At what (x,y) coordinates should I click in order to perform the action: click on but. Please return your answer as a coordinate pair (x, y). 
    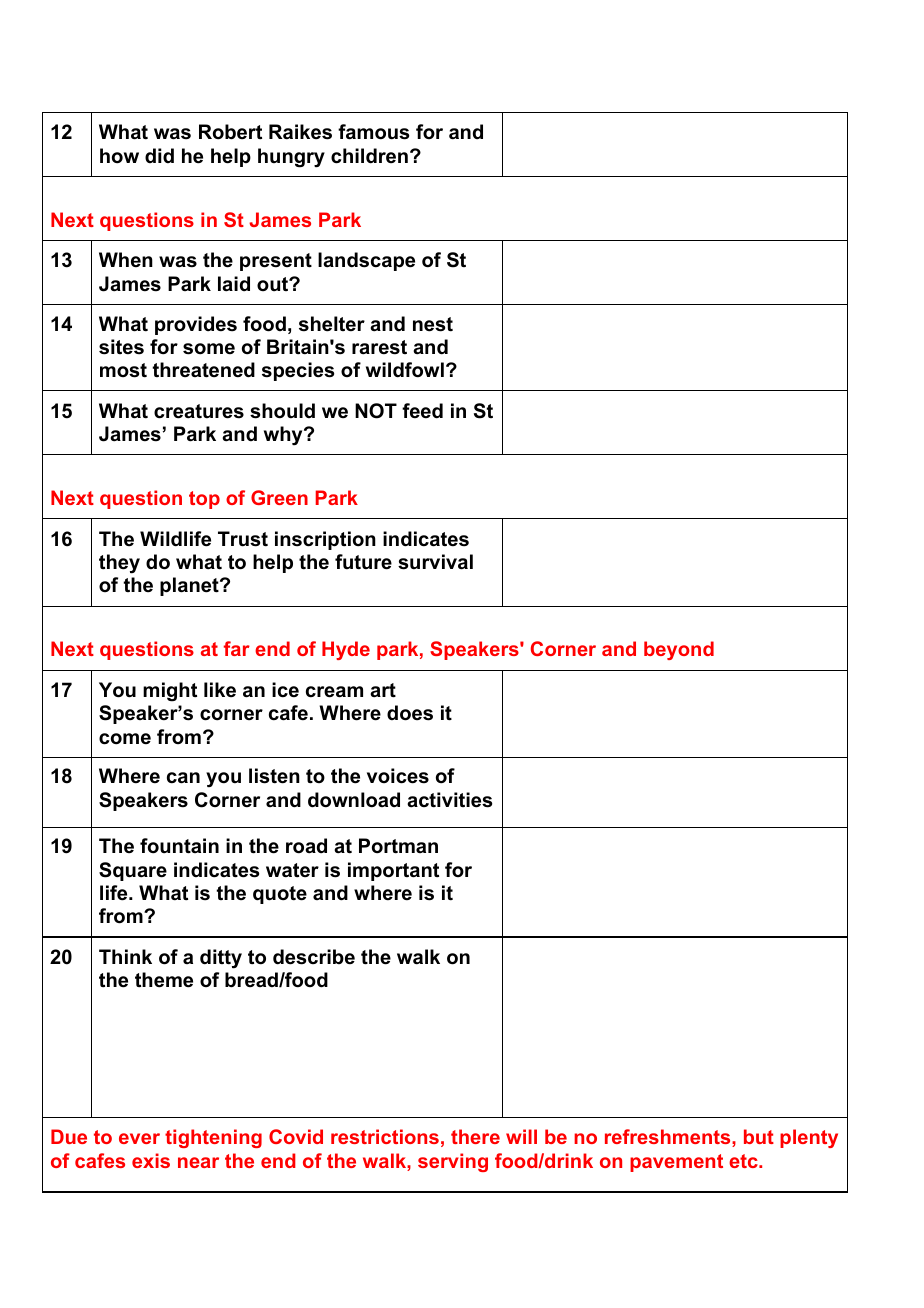
    Looking at the image, I should click on (759, 1136).
